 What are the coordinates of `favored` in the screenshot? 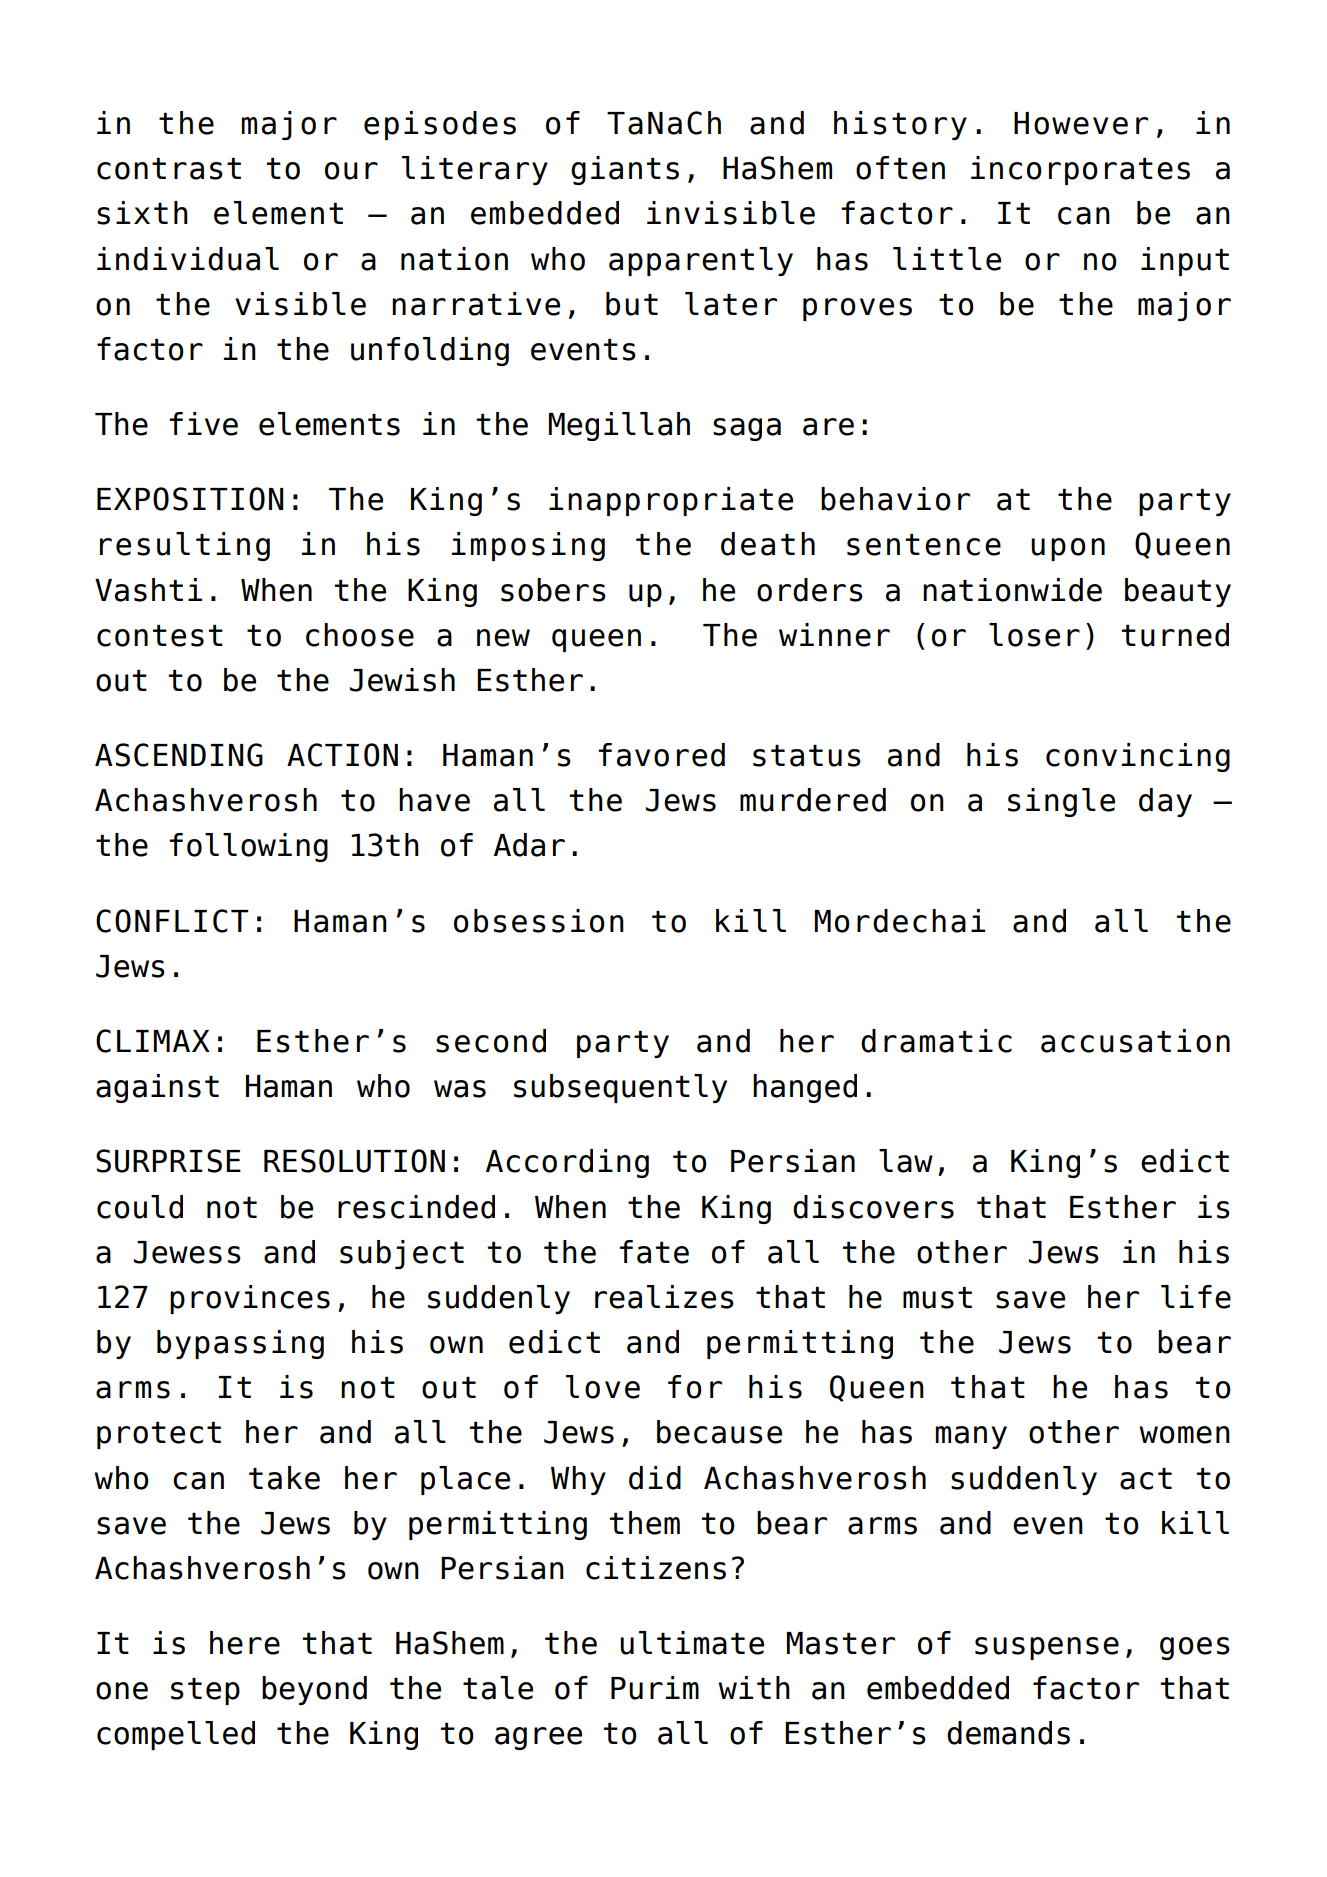 It's located at (661, 755).
